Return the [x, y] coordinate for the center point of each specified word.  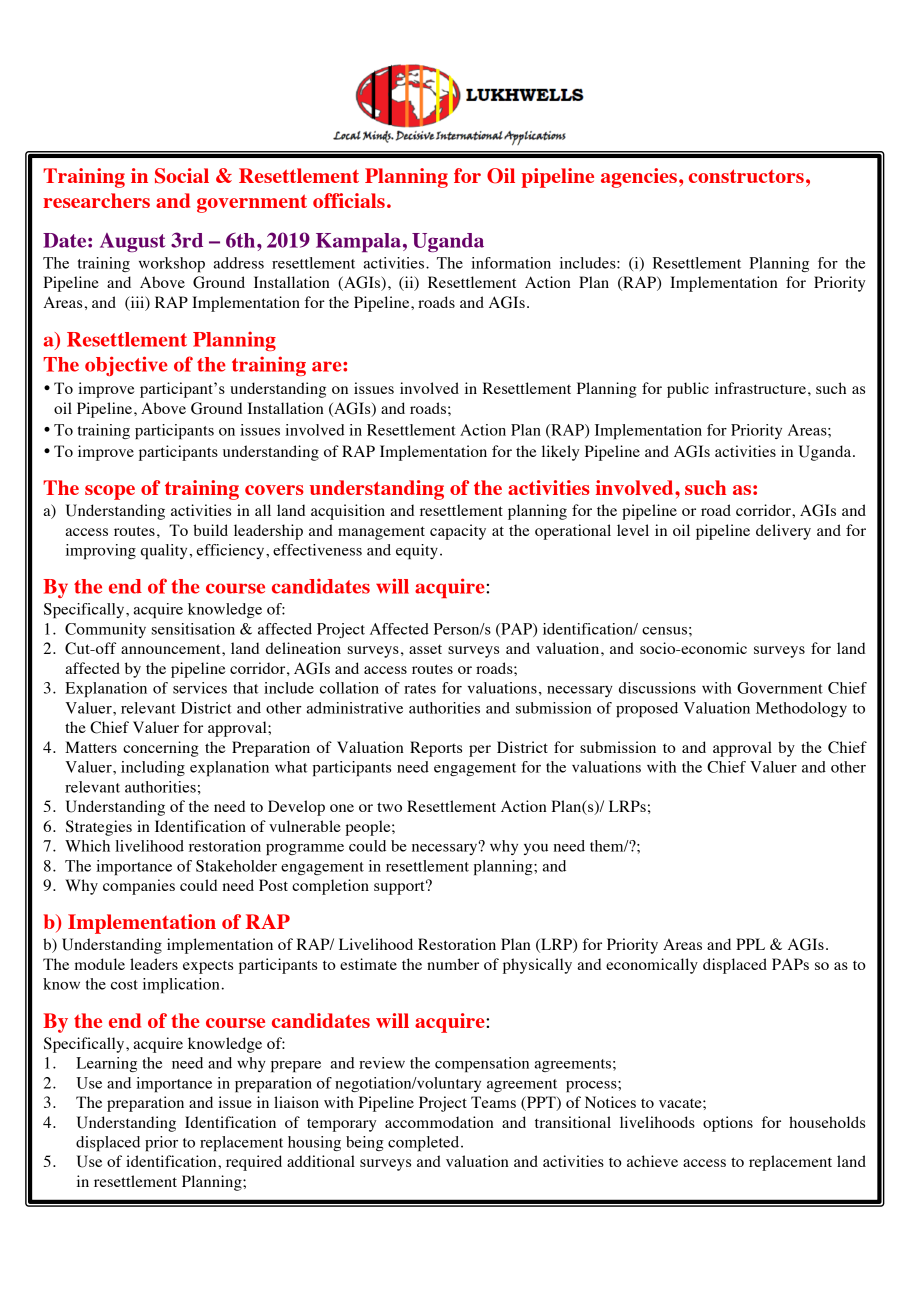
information [511, 263]
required [254, 1163]
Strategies [99, 828]
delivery [783, 532]
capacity [458, 532]
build [210, 530]
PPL [750, 944]
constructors [746, 176]
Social [182, 176]
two [389, 807]
